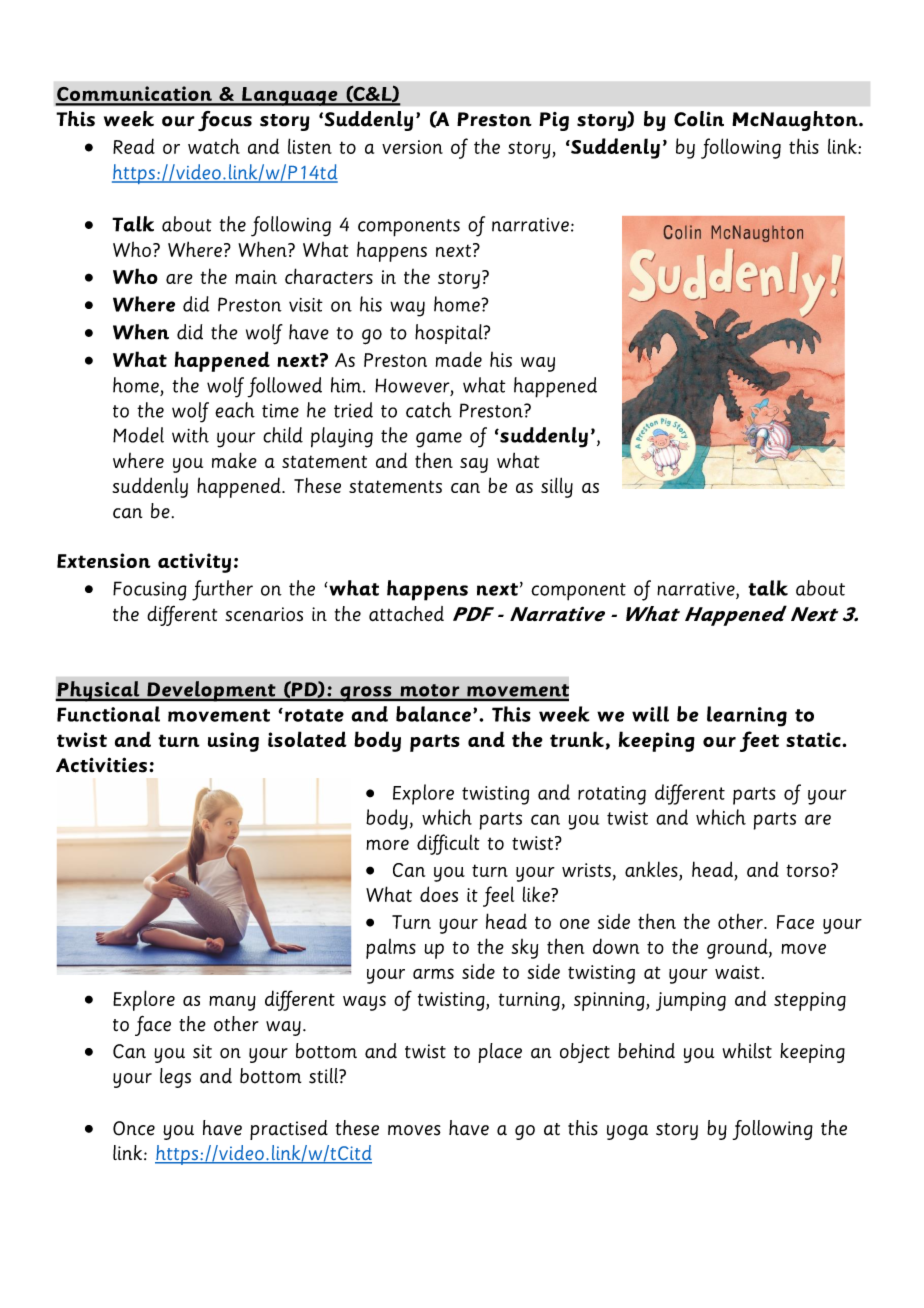  I want to click on with, so click(190, 435).
